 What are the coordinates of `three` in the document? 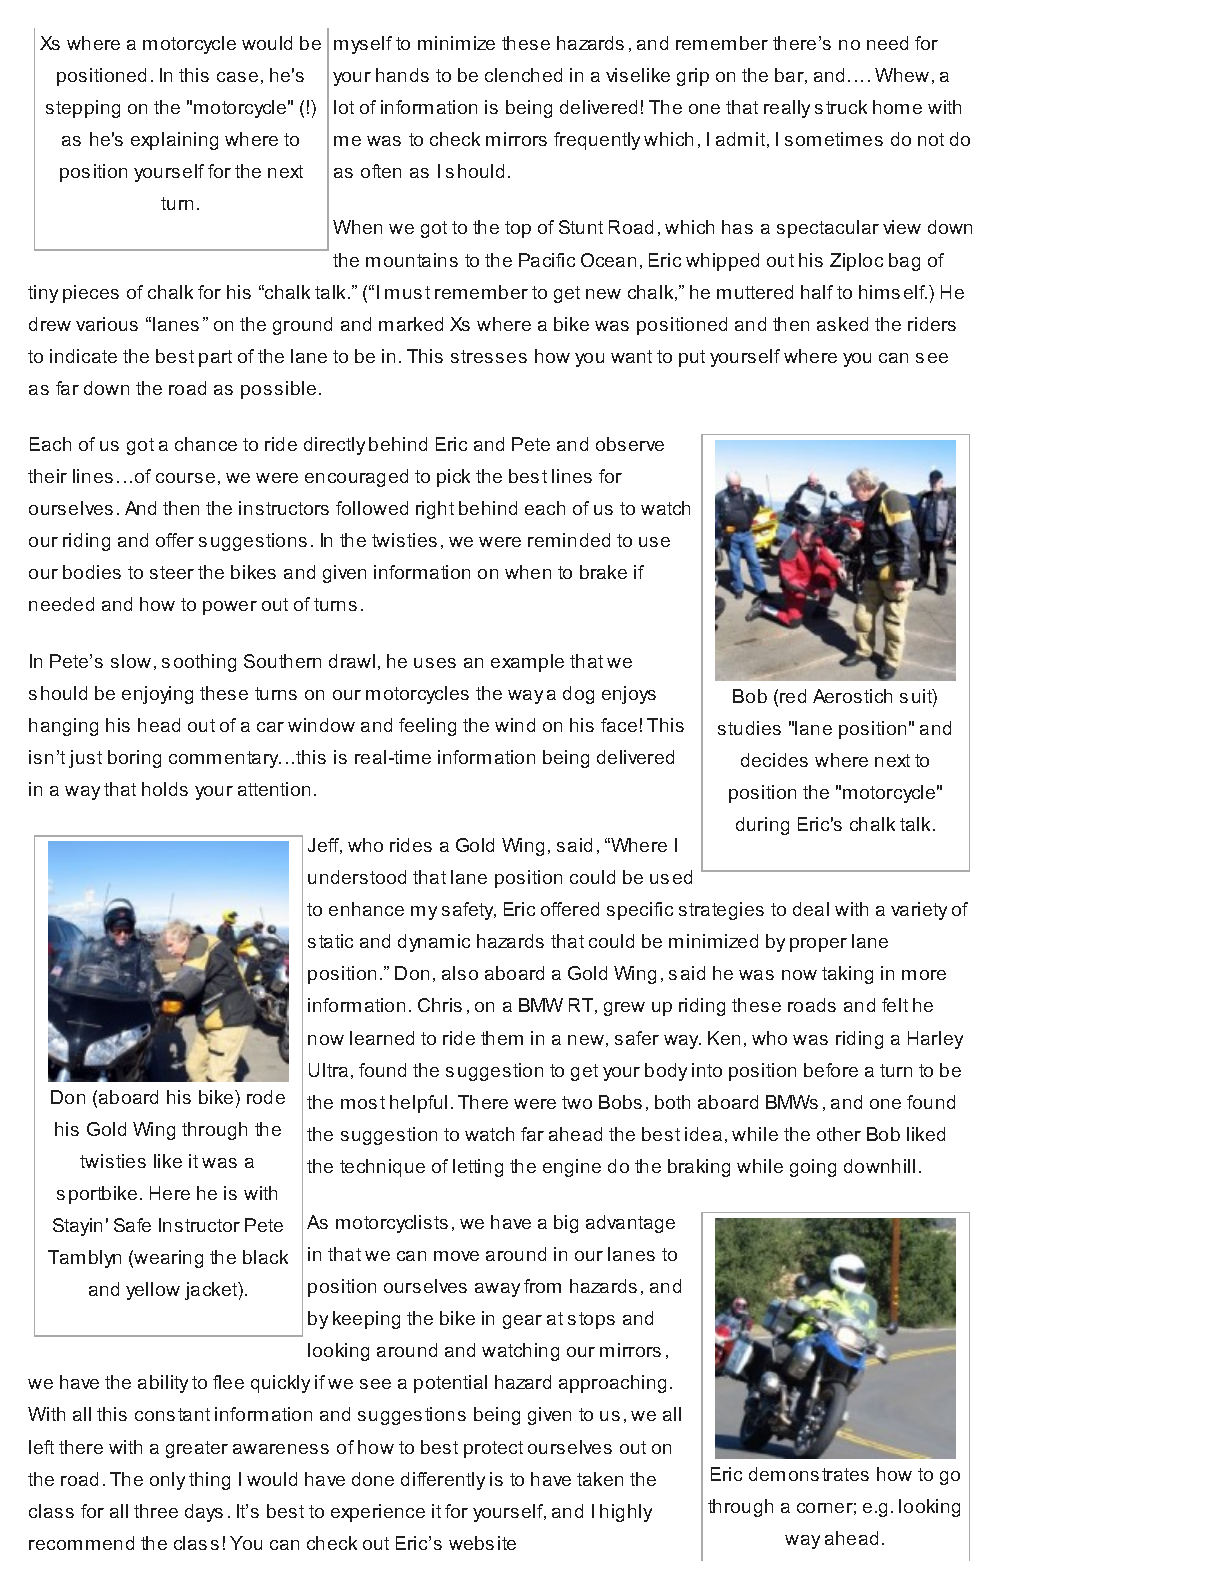 It's located at (156, 1511).
